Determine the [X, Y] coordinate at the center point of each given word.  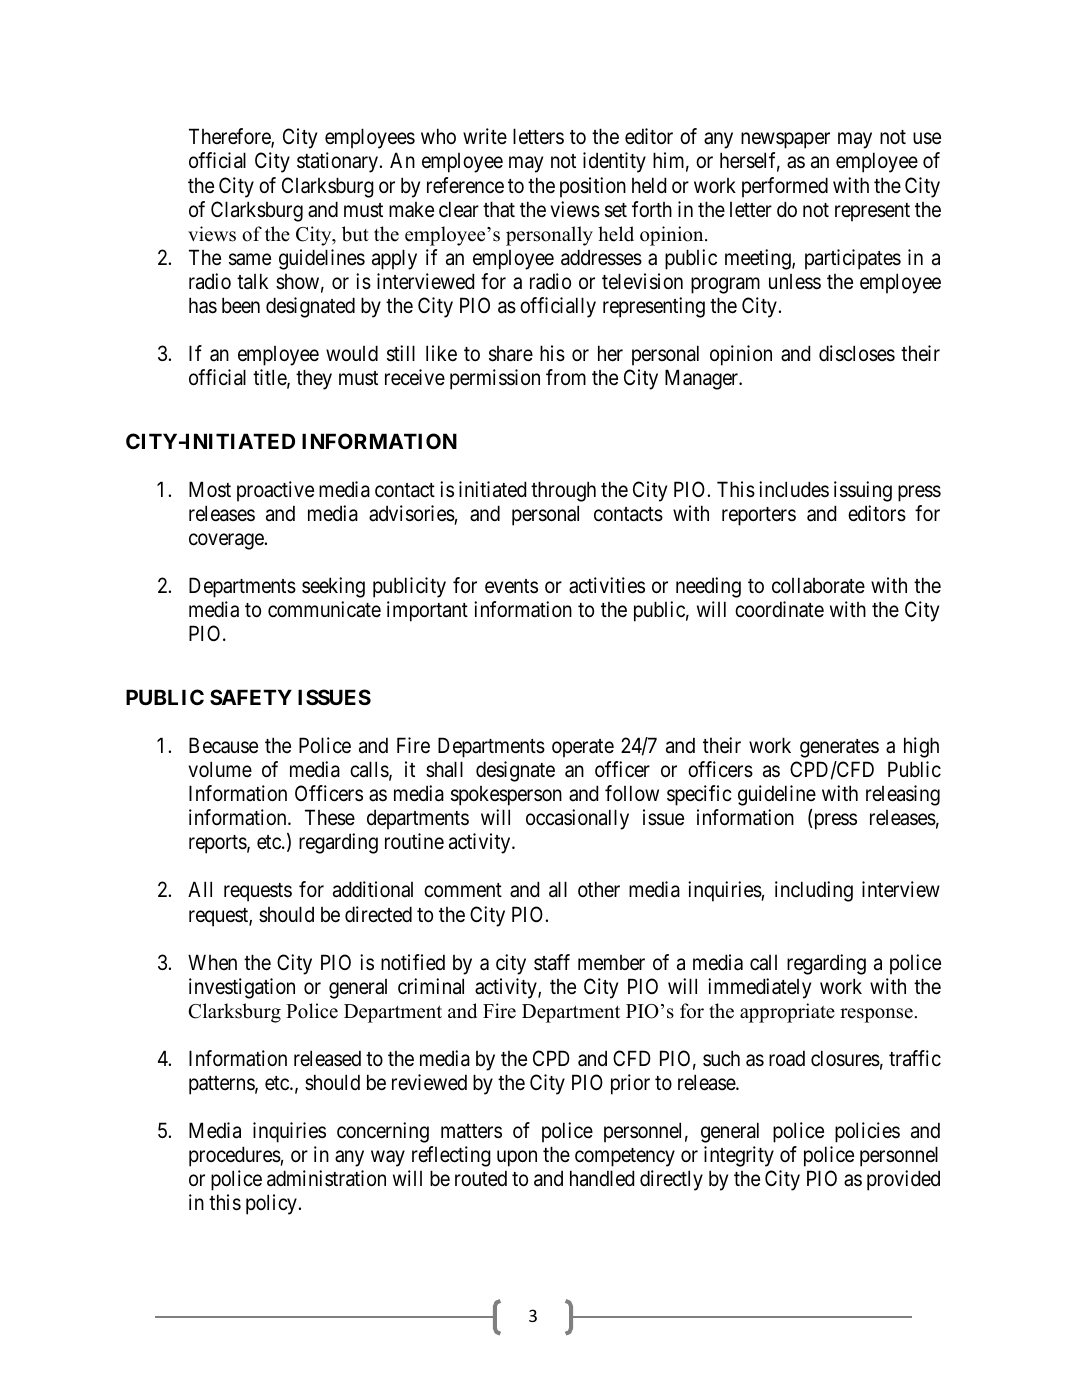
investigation [242, 988]
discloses [857, 353]
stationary [337, 162]
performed [785, 187]
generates [839, 748]
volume [220, 769]
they [314, 379]
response [876, 1015]
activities [607, 585]
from [566, 377]
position [593, 187]
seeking [333, 587]
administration [326, 1178]
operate [583, 748]
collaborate [818, 585]
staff [552, 962]
